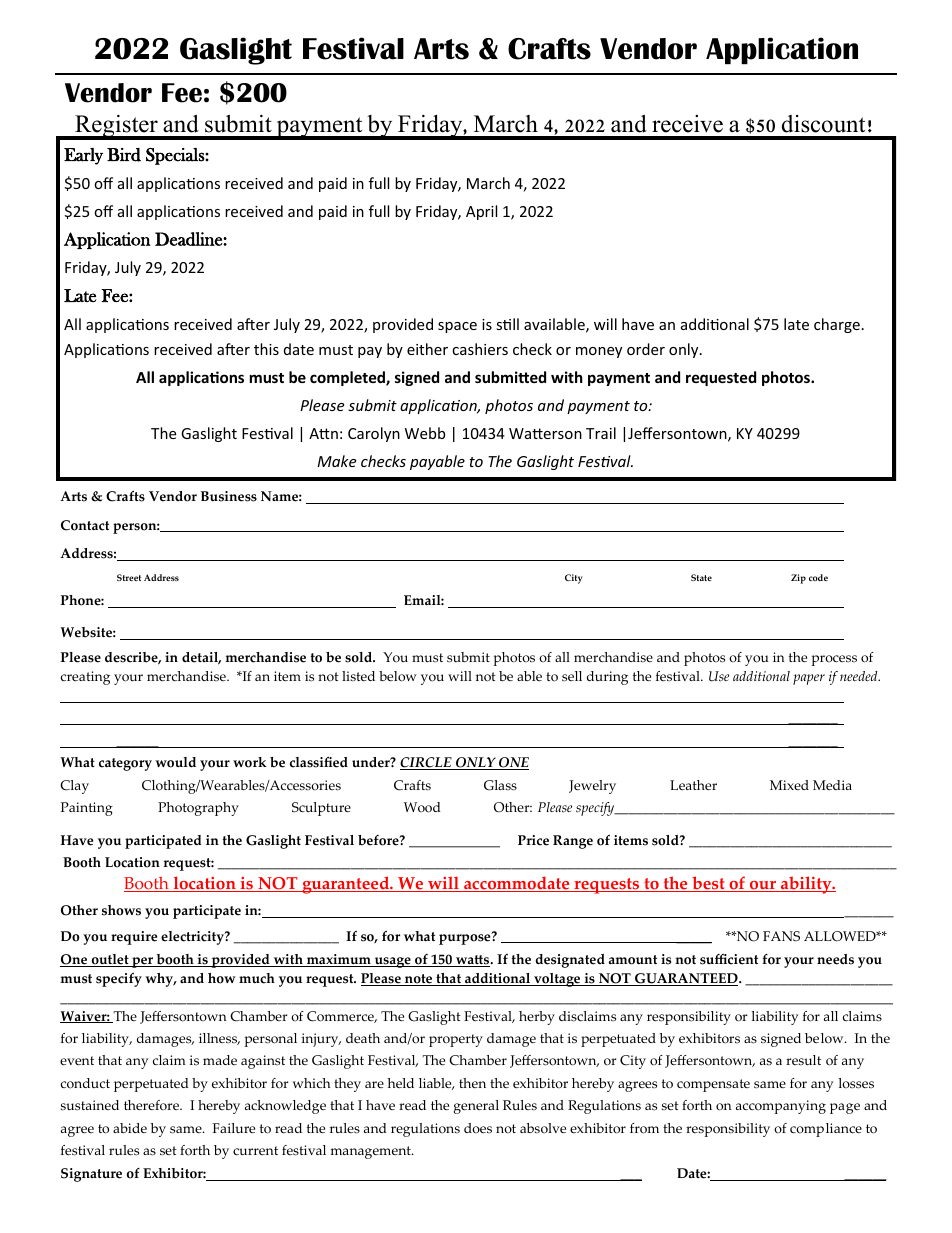 The image size is (952, 1233). Describe the element at coordinates (198, 809) in the screenshot. I see `Photography` at that location.
